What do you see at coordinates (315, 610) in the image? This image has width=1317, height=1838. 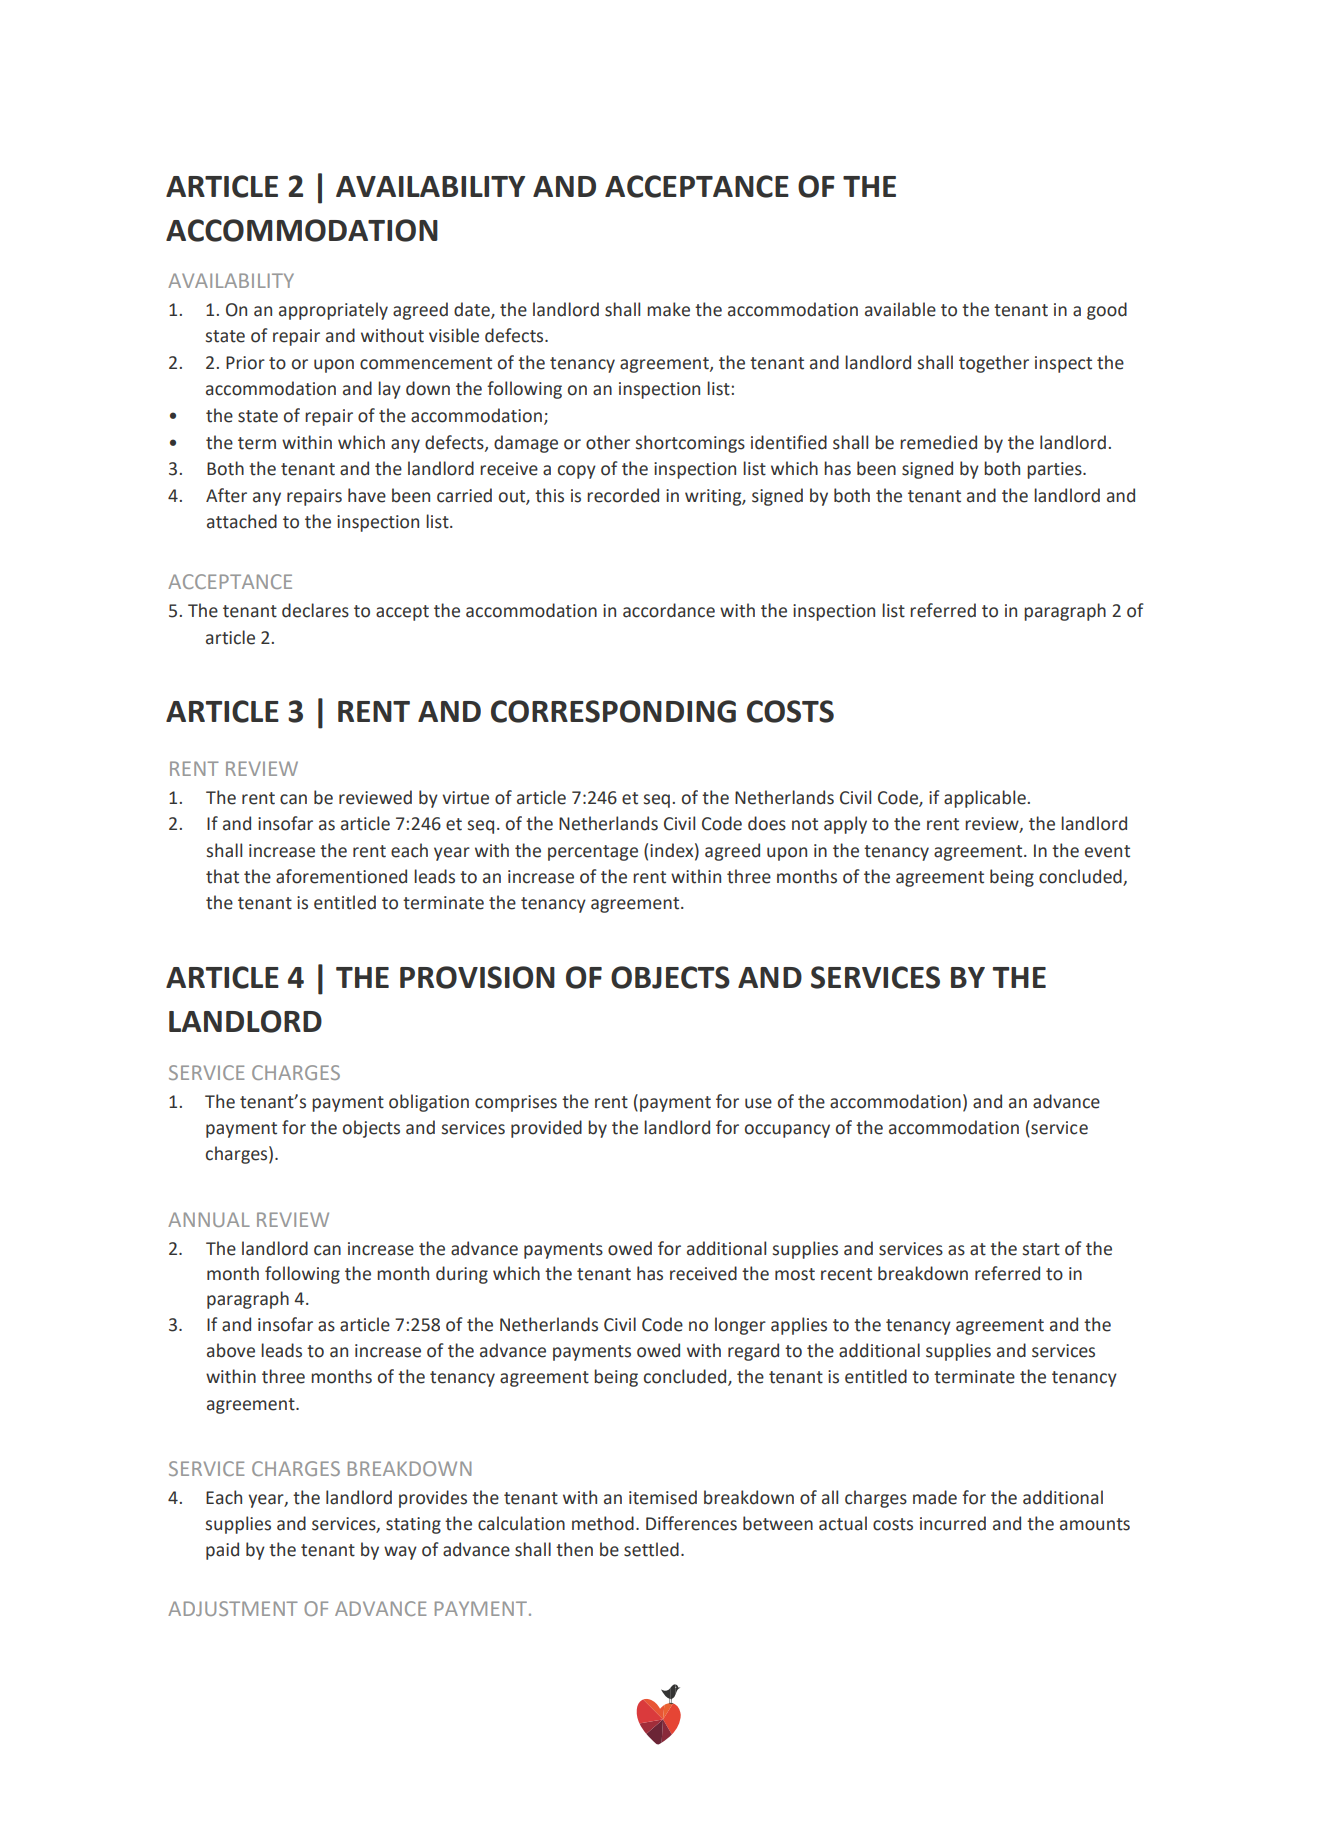 I see `declares` at bounding box center [315, 610].
